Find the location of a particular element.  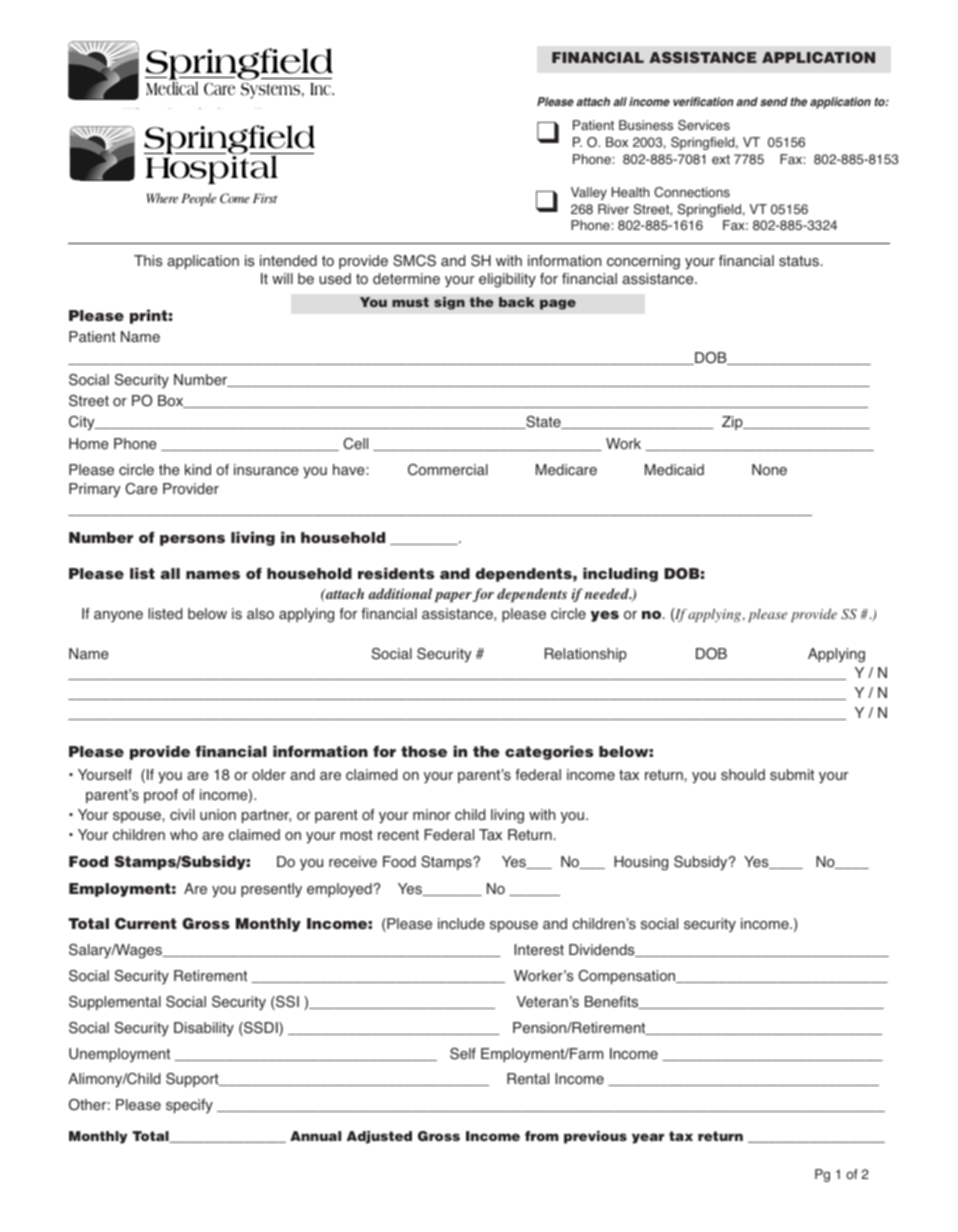

year is located at coordinates (648, 1138).
